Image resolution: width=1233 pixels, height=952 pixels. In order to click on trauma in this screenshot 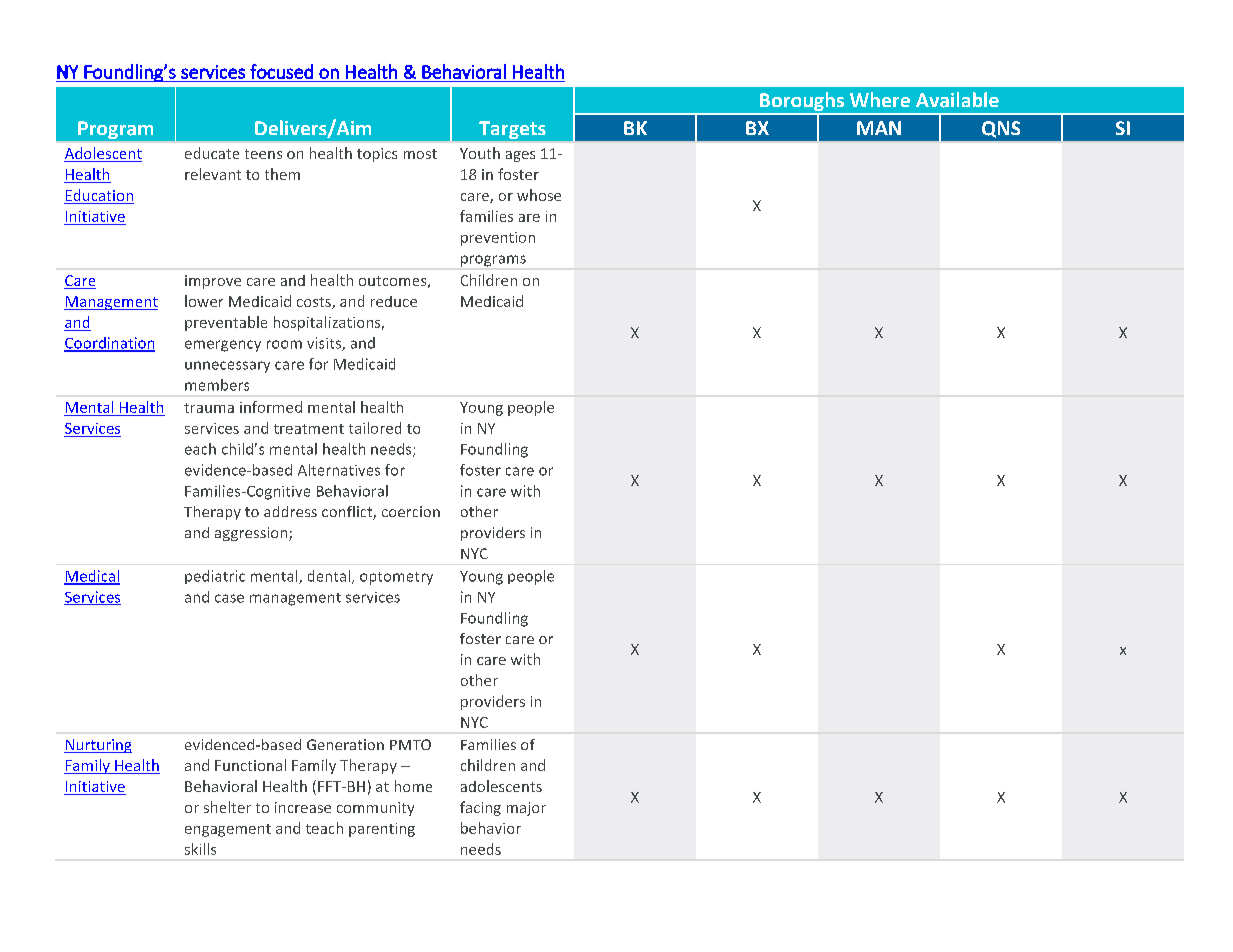, I will do `click(209, 408)`.
